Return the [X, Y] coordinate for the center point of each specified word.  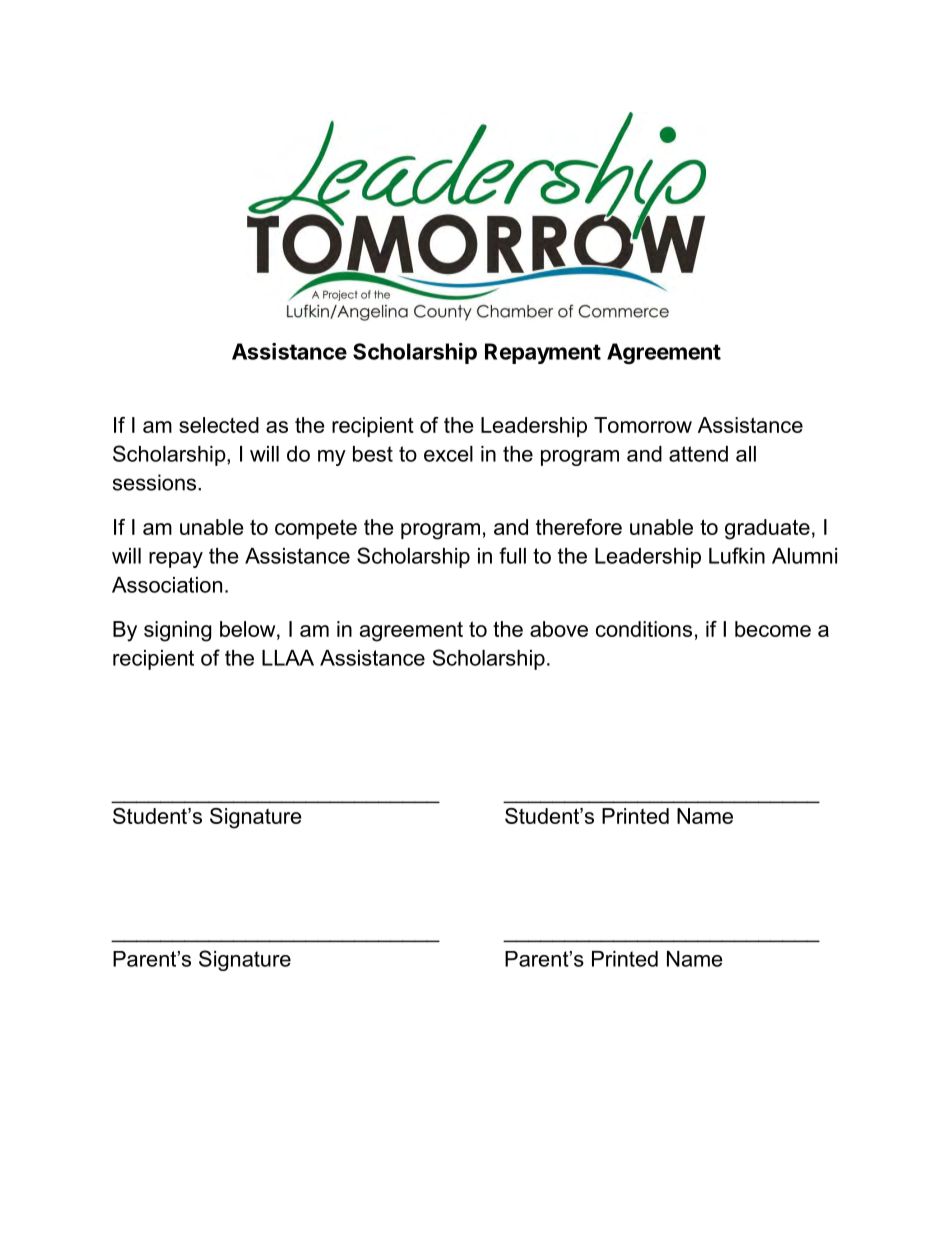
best [373, 454]
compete [316, 529]
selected [219, 425]
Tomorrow [643, 425]
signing [177, 631]
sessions [154, 482]
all [746, 454]
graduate [767, 529]
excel [448, 454]
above [559, 629]
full [512, 555]
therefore [579, 527]
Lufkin [737, 555]
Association [167, 585]
